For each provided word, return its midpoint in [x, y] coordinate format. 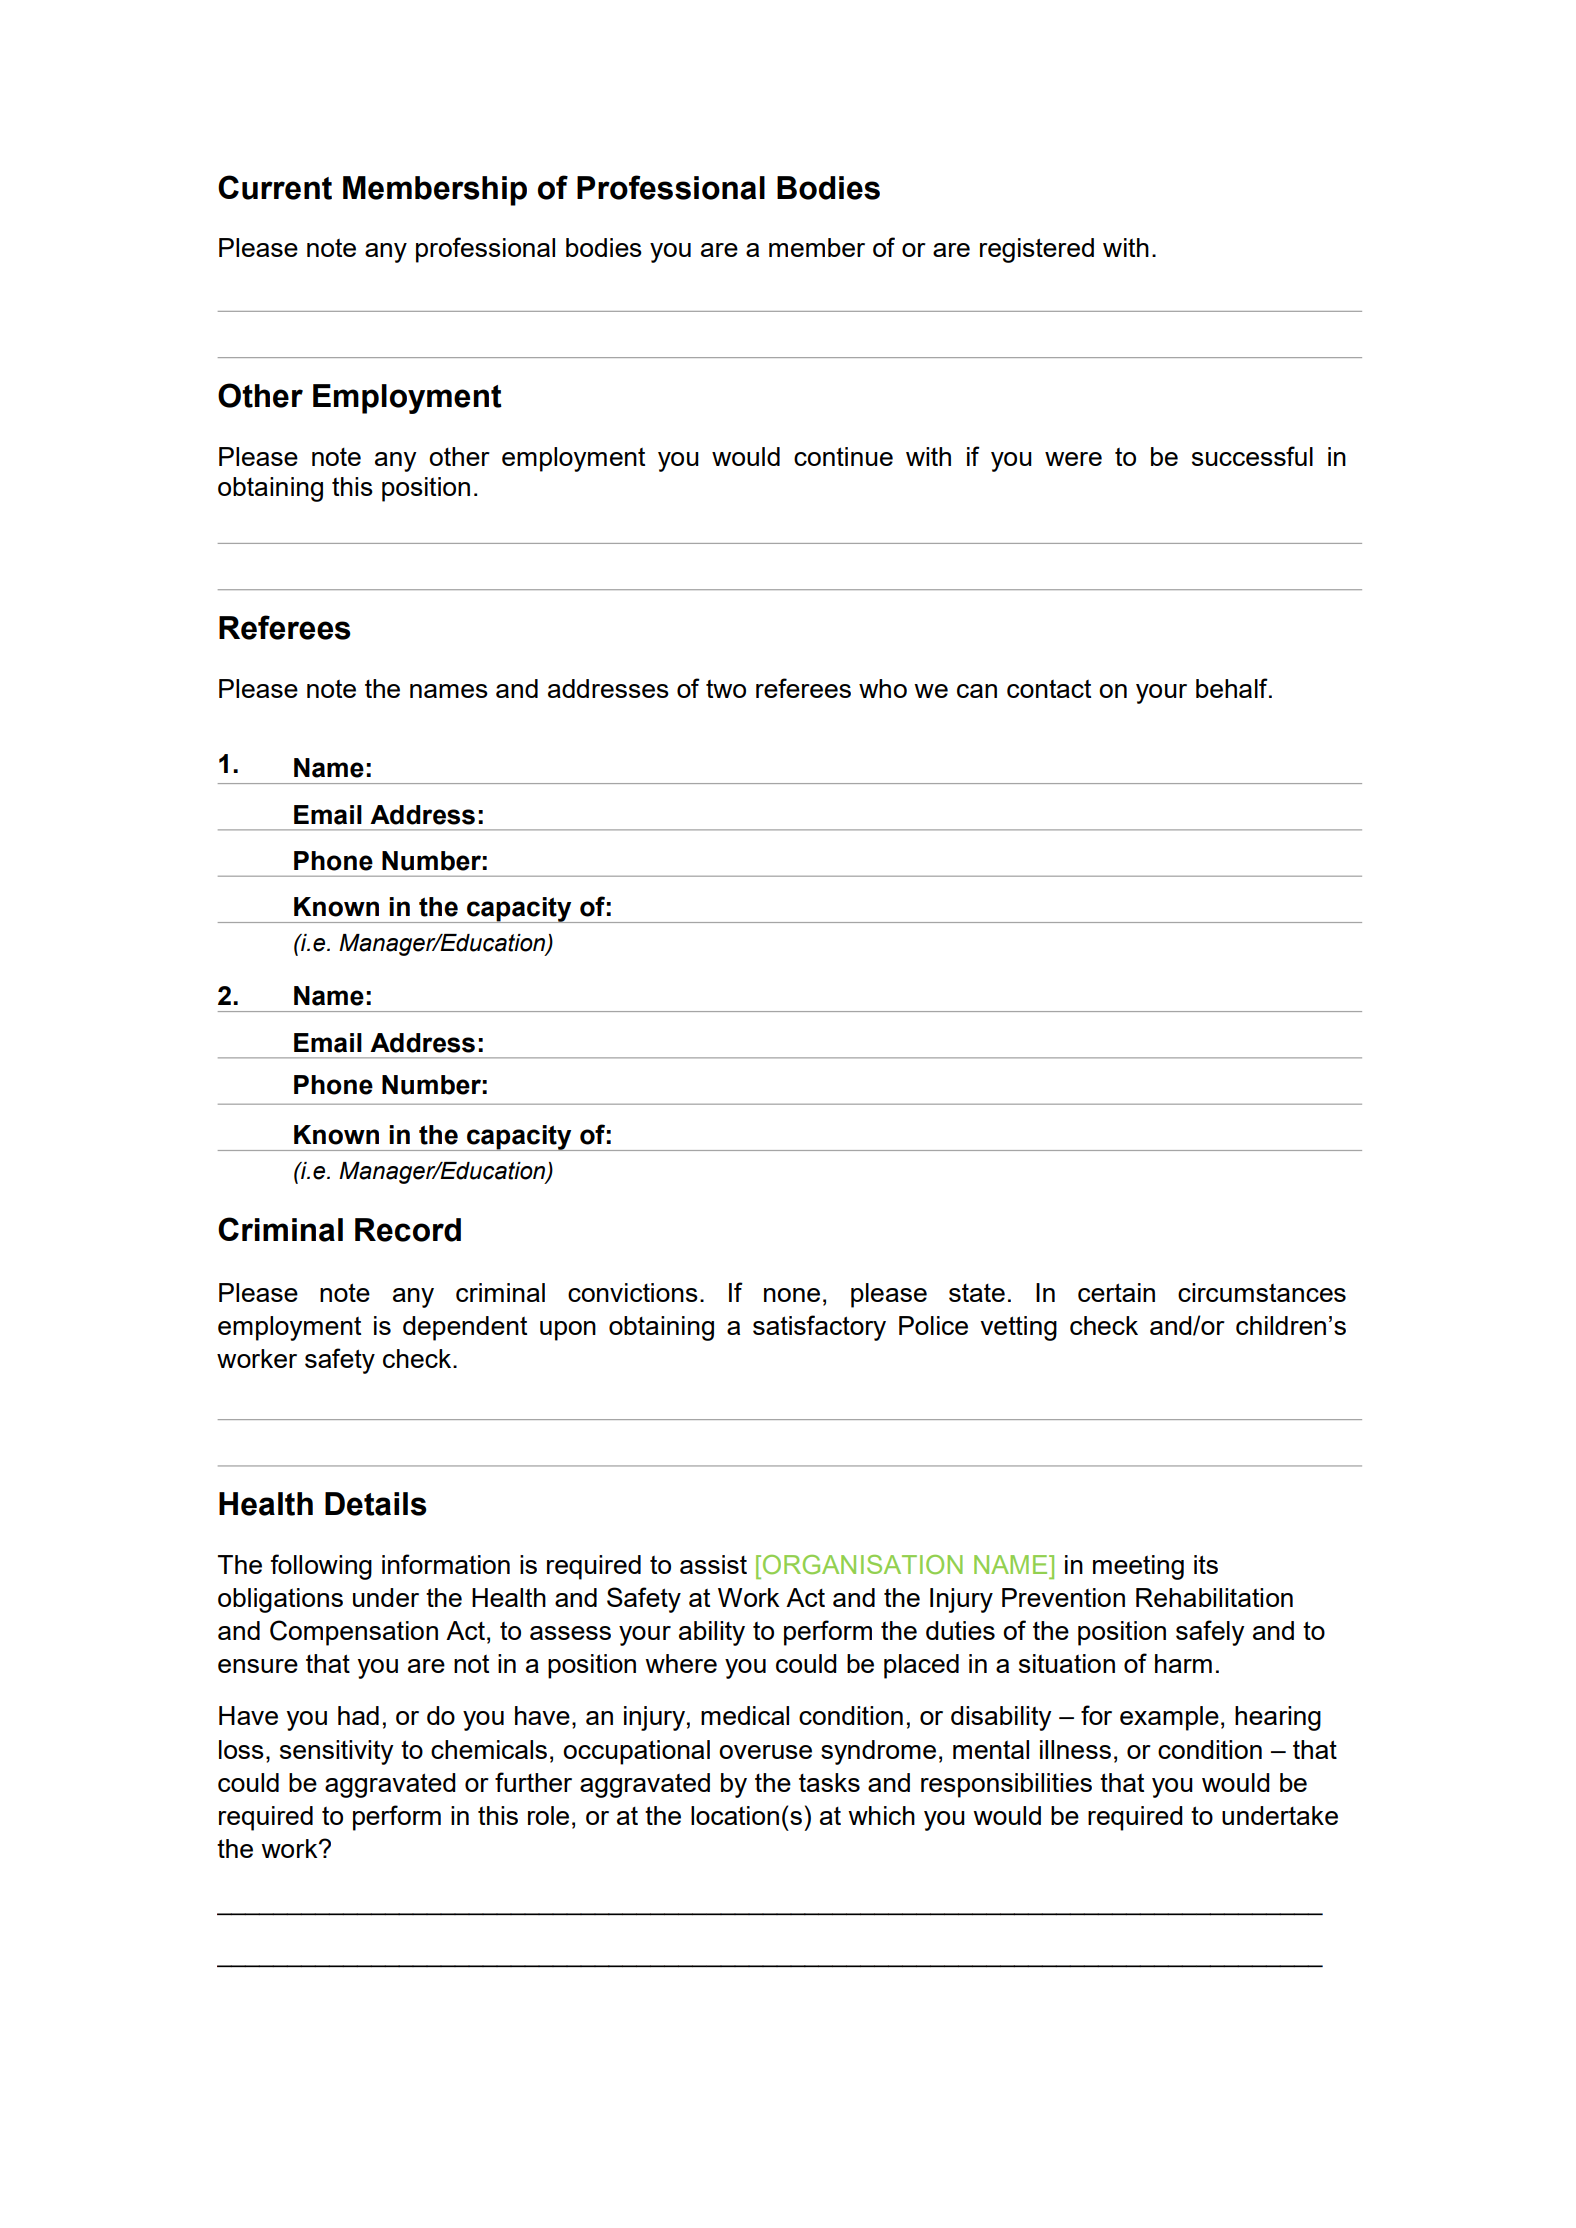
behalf [1233, 688]
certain [1116, 1292]
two [726, 689]
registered [1037, 250]
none [792, 1295]
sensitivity [337, 1752]
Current [275, 187]
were [1073, 459]
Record [408, 1230]
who [883, 688]
